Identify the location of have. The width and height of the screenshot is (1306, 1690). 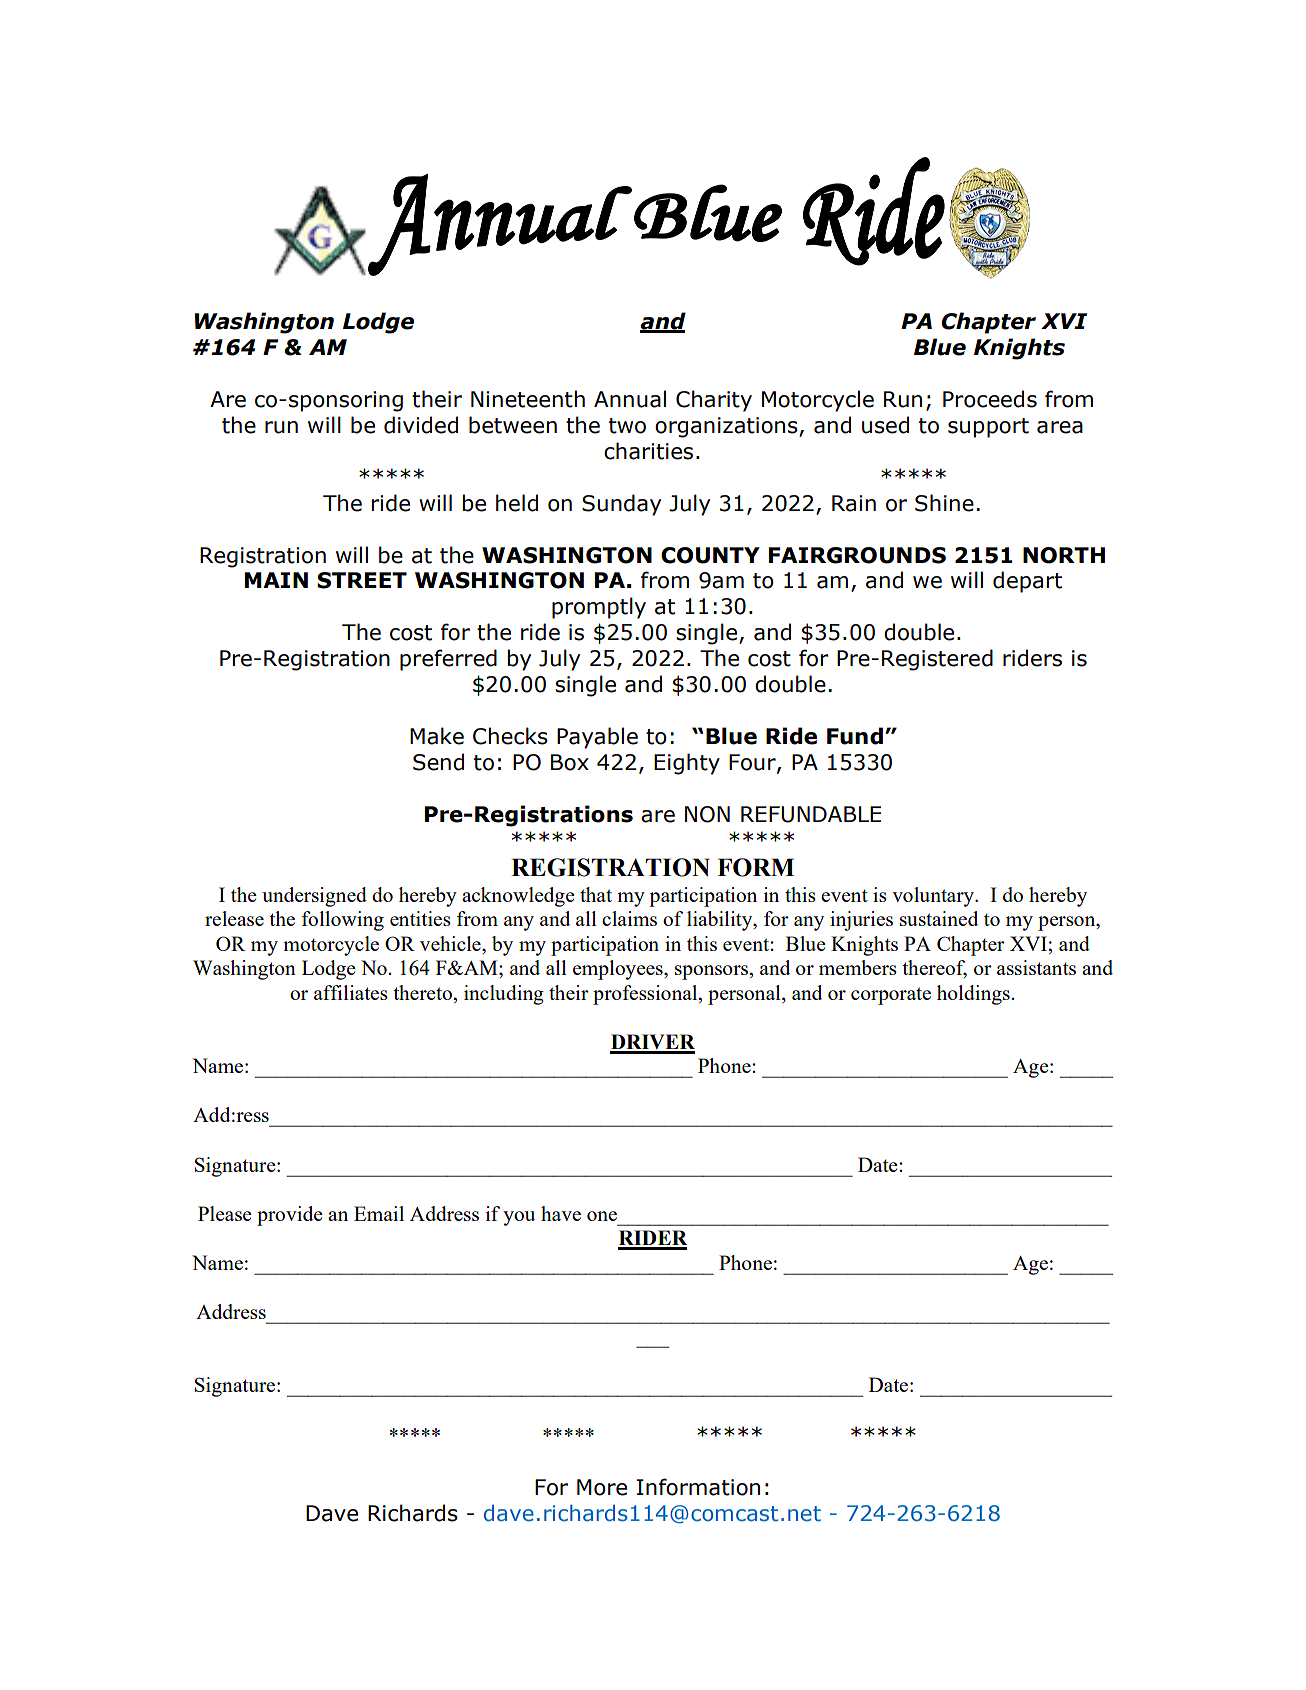
(561, 1213).
